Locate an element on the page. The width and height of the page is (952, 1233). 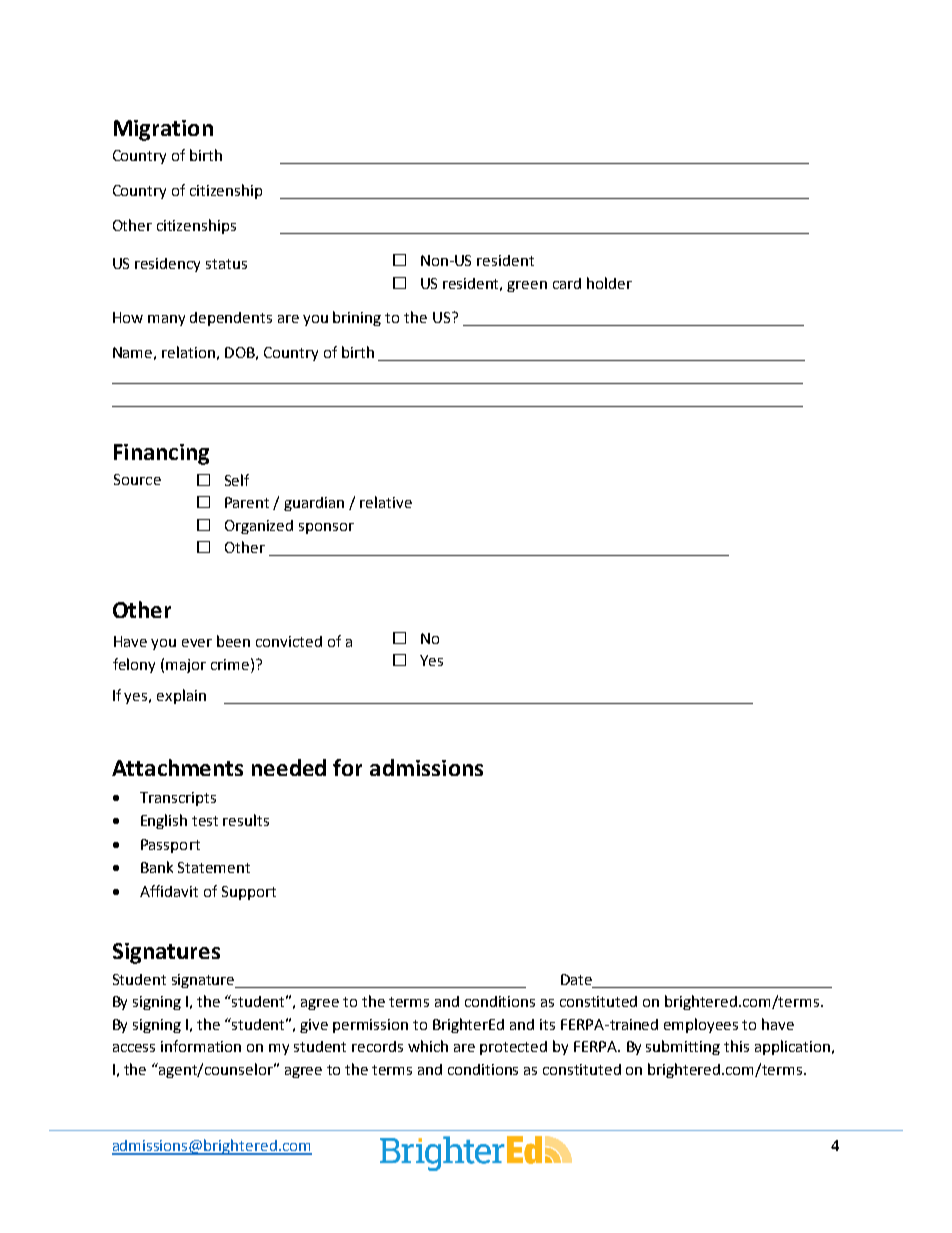
needed is located at coordinates (289, 767).
